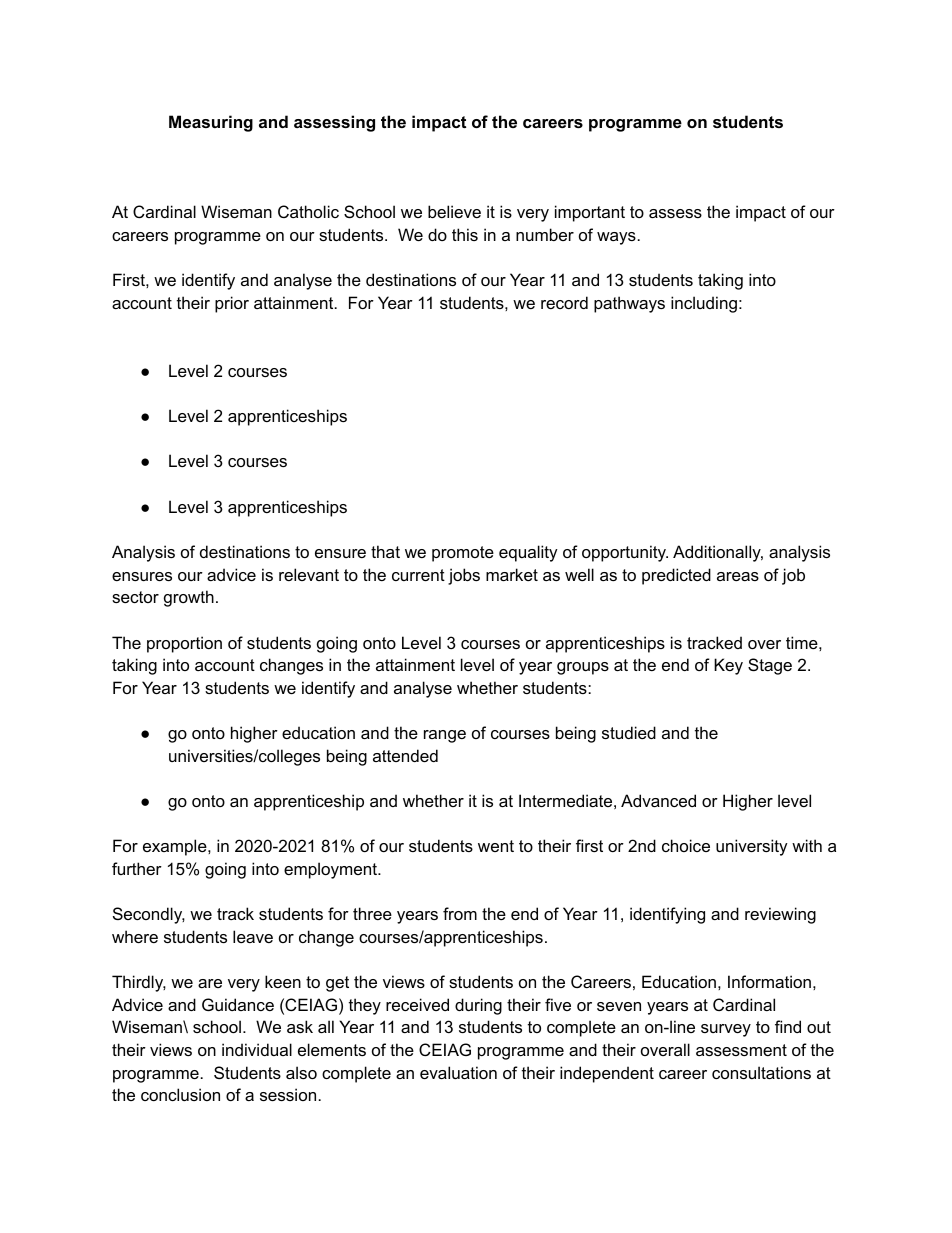 The image size is (952, 1233). Describe the element at coordinates (464, 576) in the document. I see `jobs` at that location.
